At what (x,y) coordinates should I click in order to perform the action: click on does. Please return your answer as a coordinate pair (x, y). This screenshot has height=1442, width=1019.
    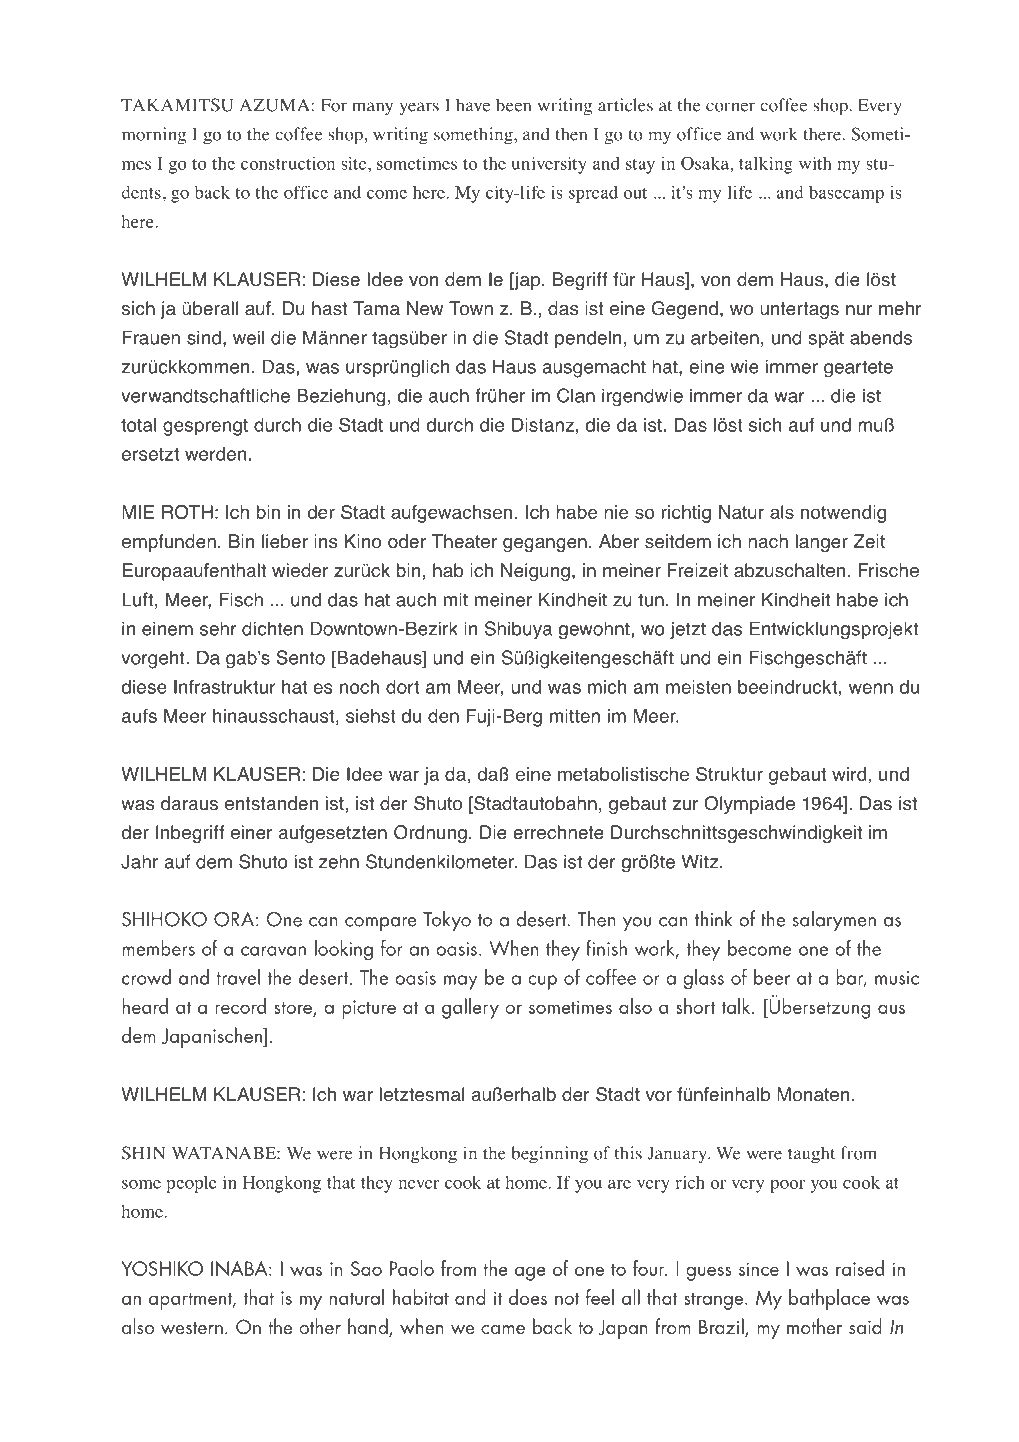
    Looking at the image, I should click on (528, 1297).
